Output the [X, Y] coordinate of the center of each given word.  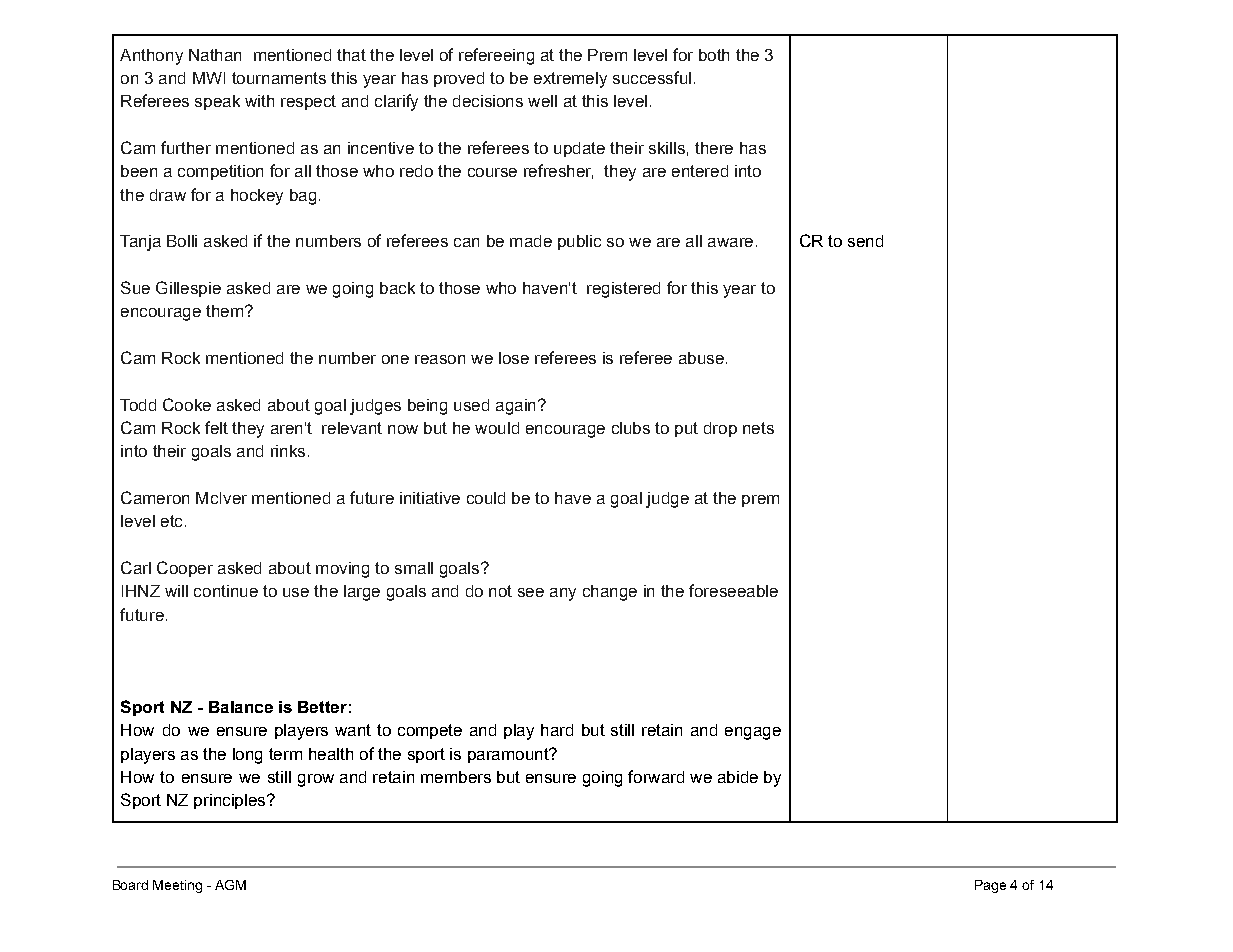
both [714, 55]
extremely [570, 80]
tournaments [279, 78]
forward [656, 776]
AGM [230, 885]
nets [758, 428]
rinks [288, 451]
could [486, 498]
